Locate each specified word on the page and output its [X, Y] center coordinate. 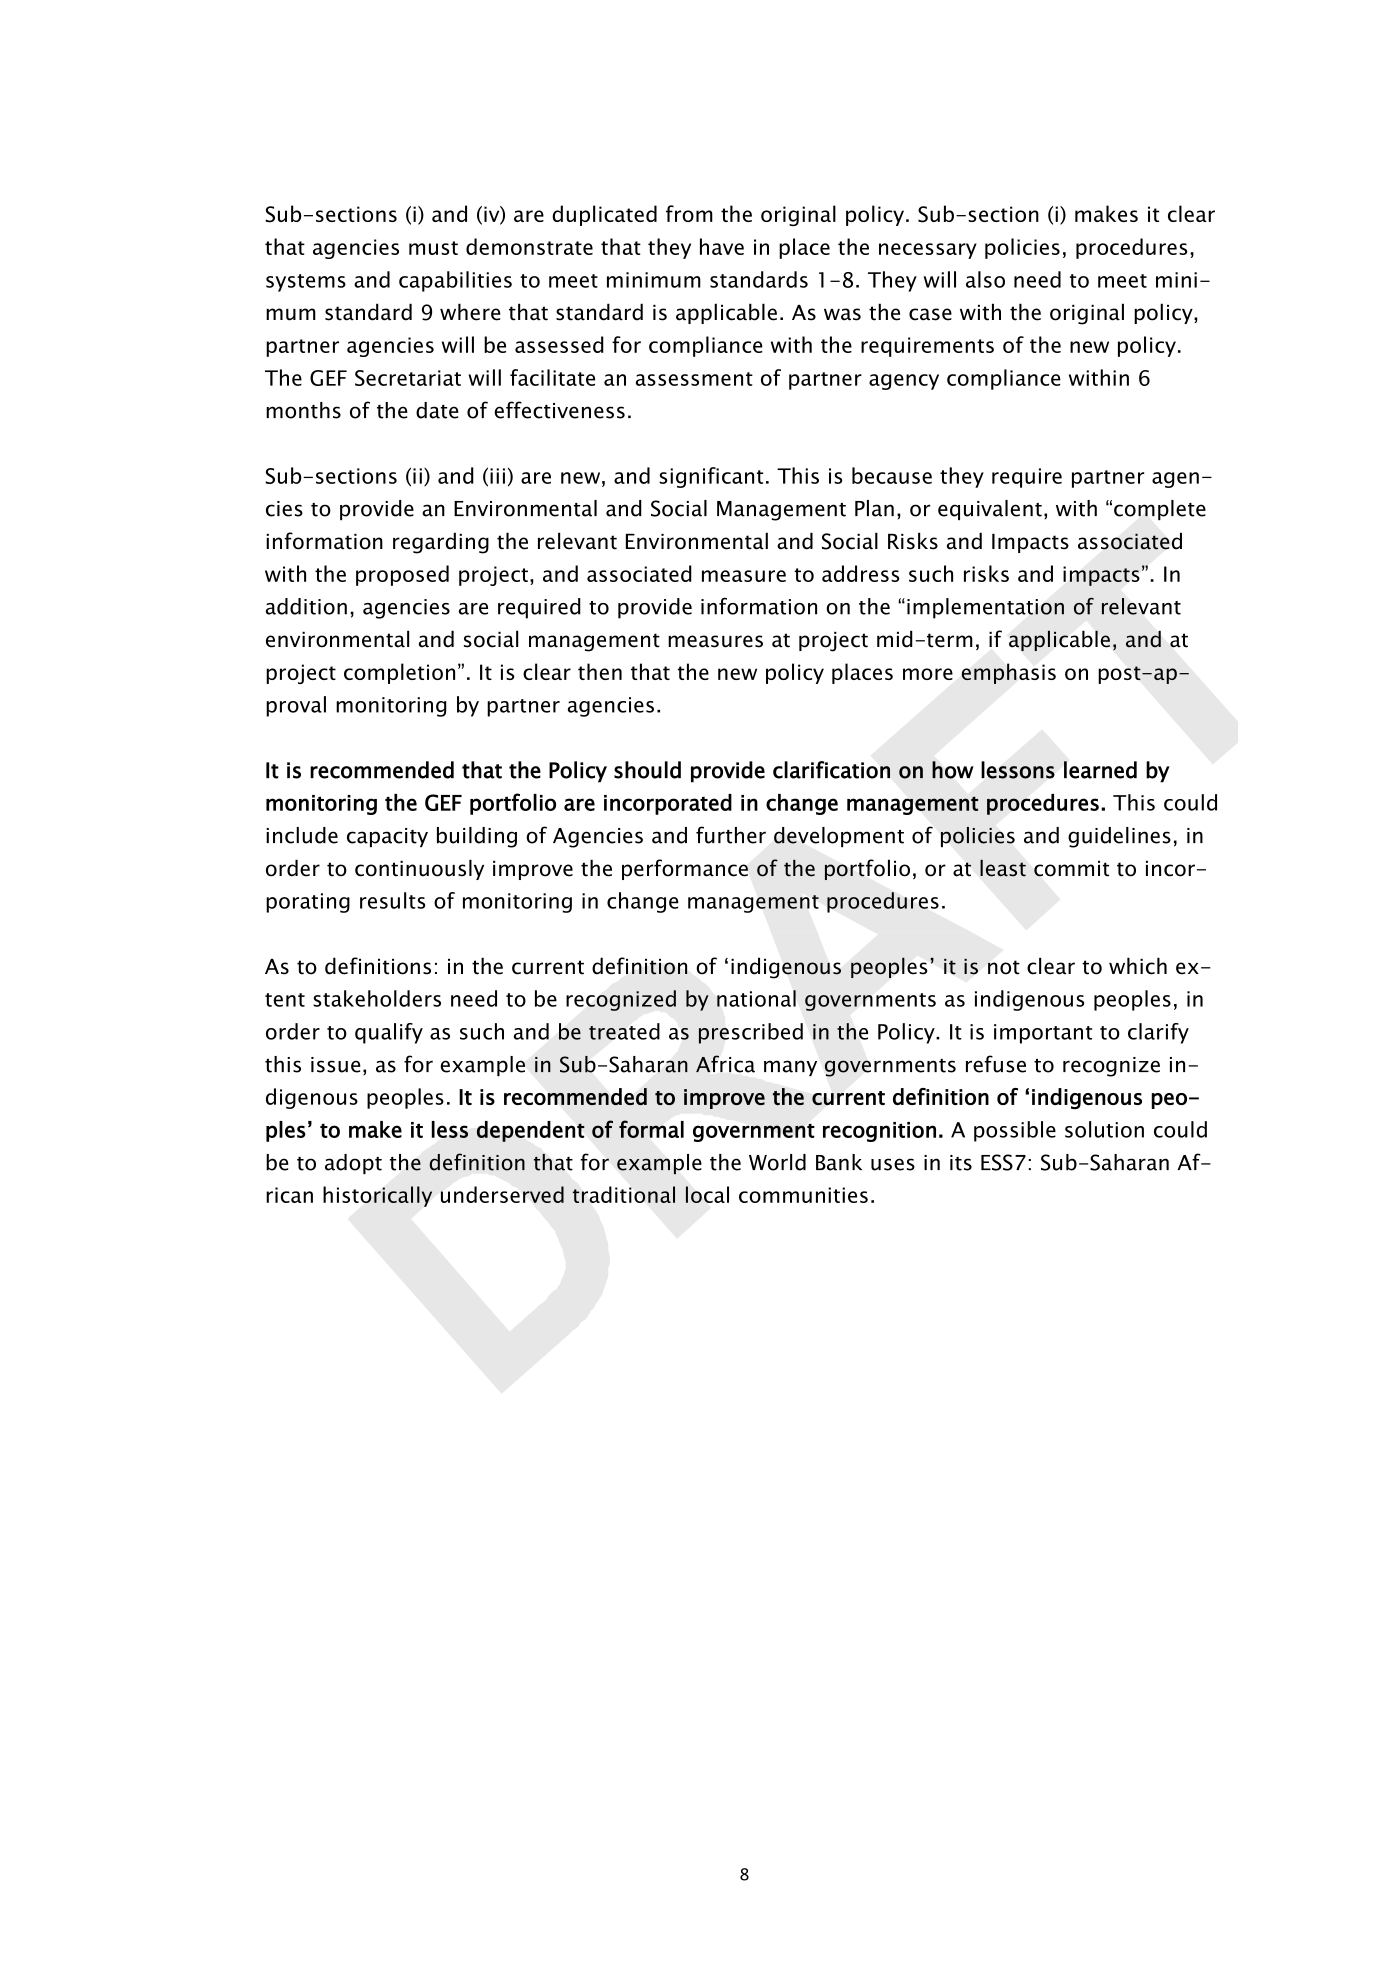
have [722, 246]
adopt [353, 1164]
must [433, 248]
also [985, 279]
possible [1015, 1131]
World [777, 1162]
